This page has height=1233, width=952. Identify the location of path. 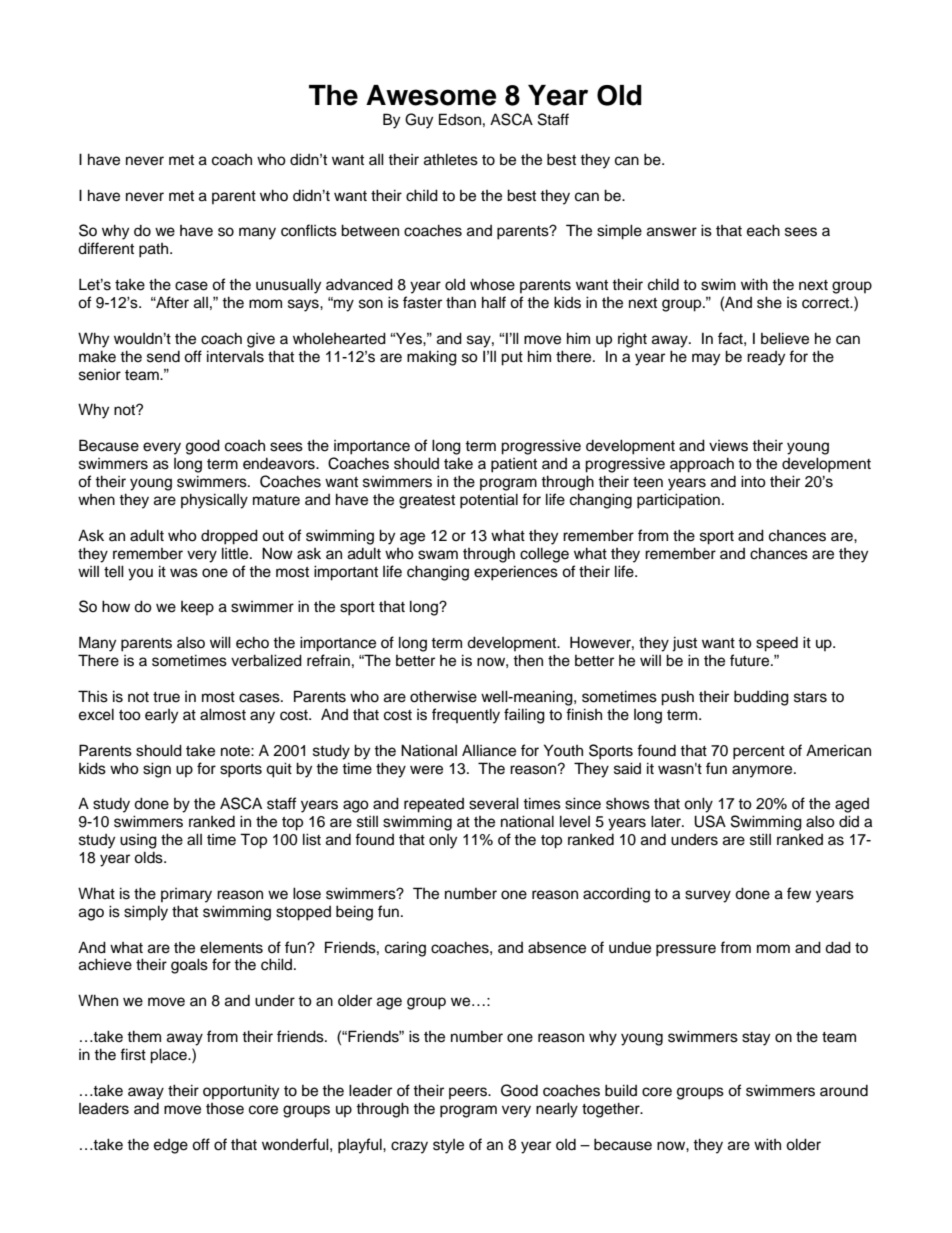
(155, 250).
